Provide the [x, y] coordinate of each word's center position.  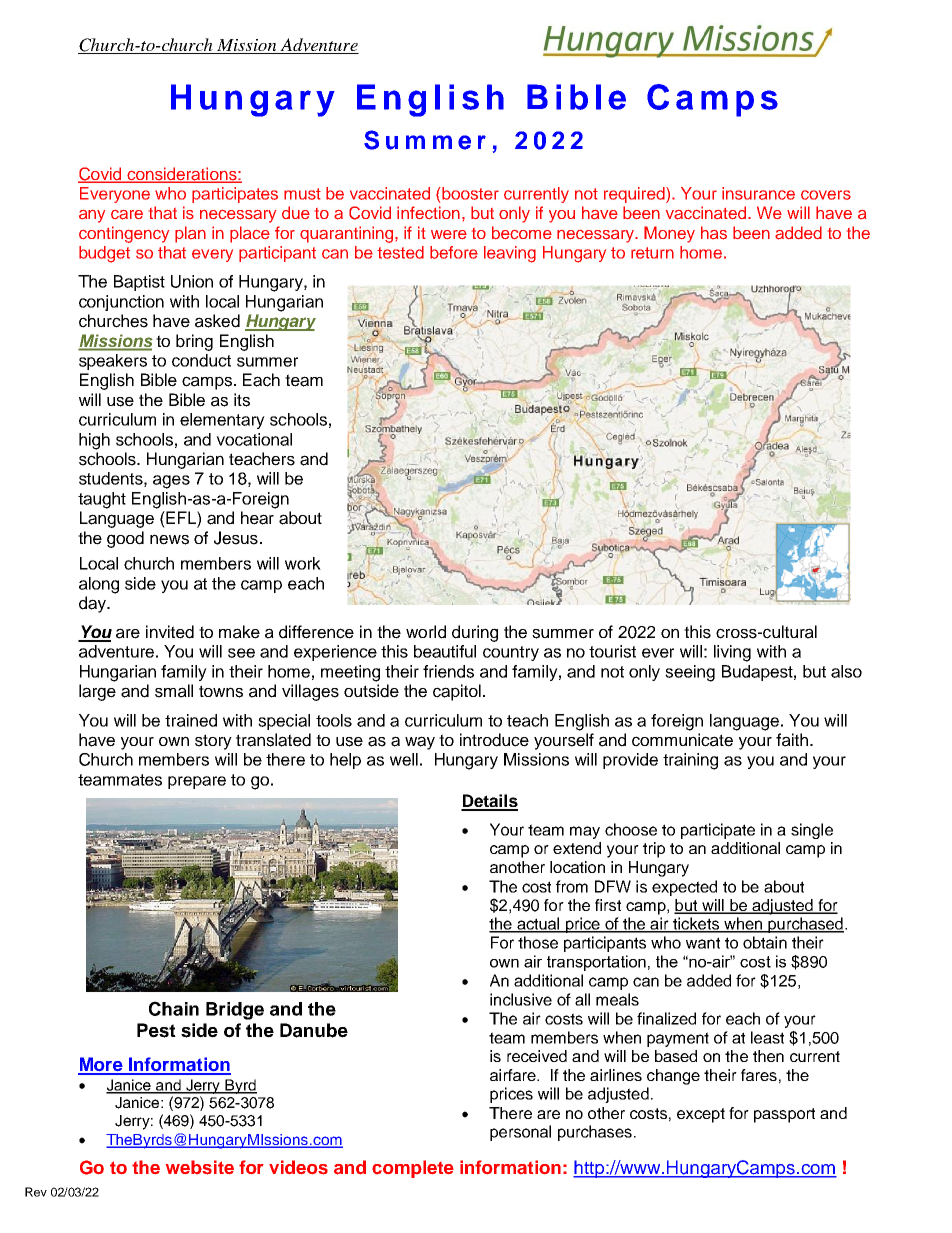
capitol [457, 692]
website [200, 1167]
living [732, 653]
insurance [758, 193]
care [127, 215]
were [449, 234]
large [97, 692]
